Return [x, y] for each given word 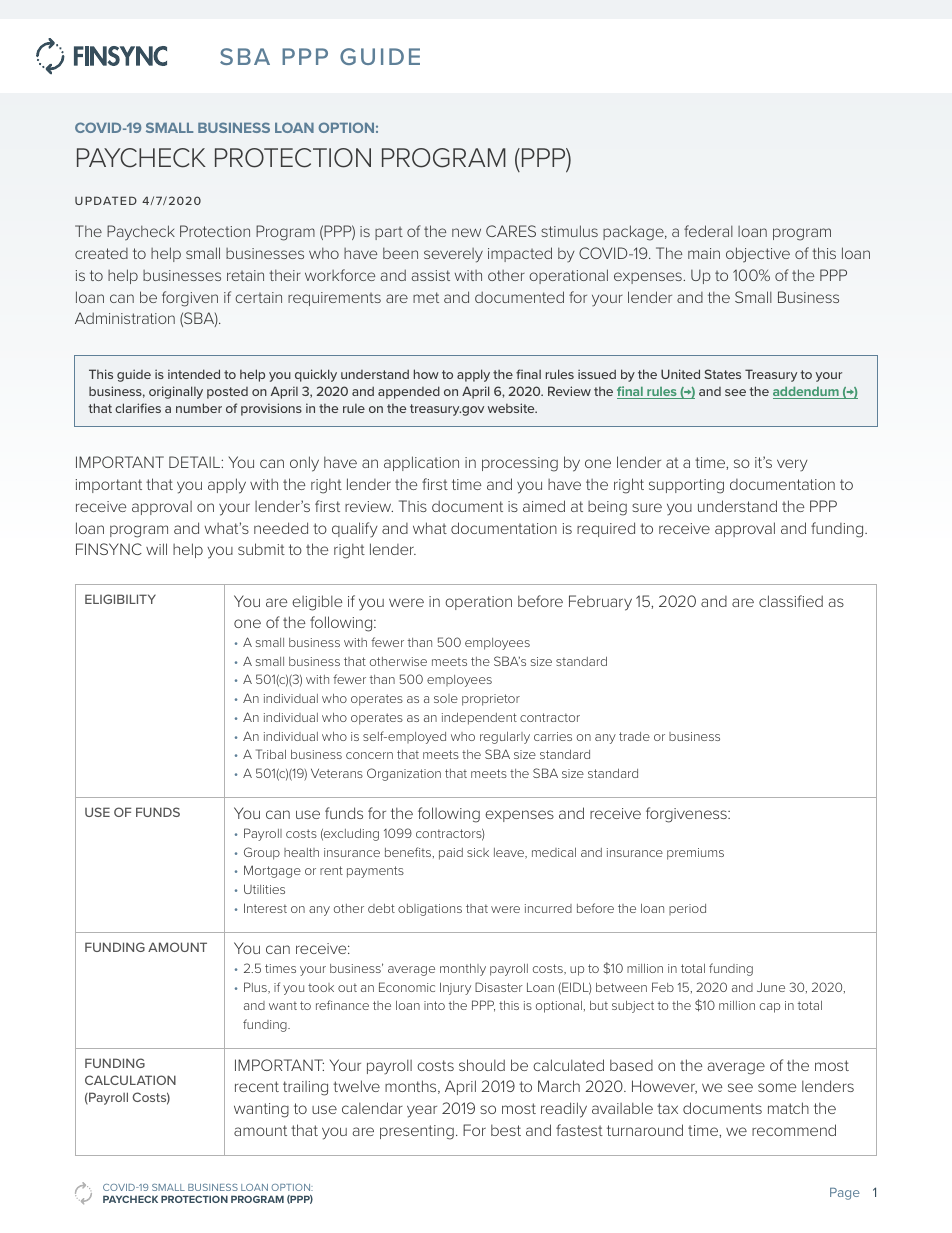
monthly [463, 969]
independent [479, 718]
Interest [265, 908]
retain [245, 275]
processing [520, 464]
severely [453, 255]
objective [758, 255]
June [771, 987]
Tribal [271, 754]
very [792, 465]
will [156, 549]
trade [634, 736]
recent [257, 1086]
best [506, 1130]
